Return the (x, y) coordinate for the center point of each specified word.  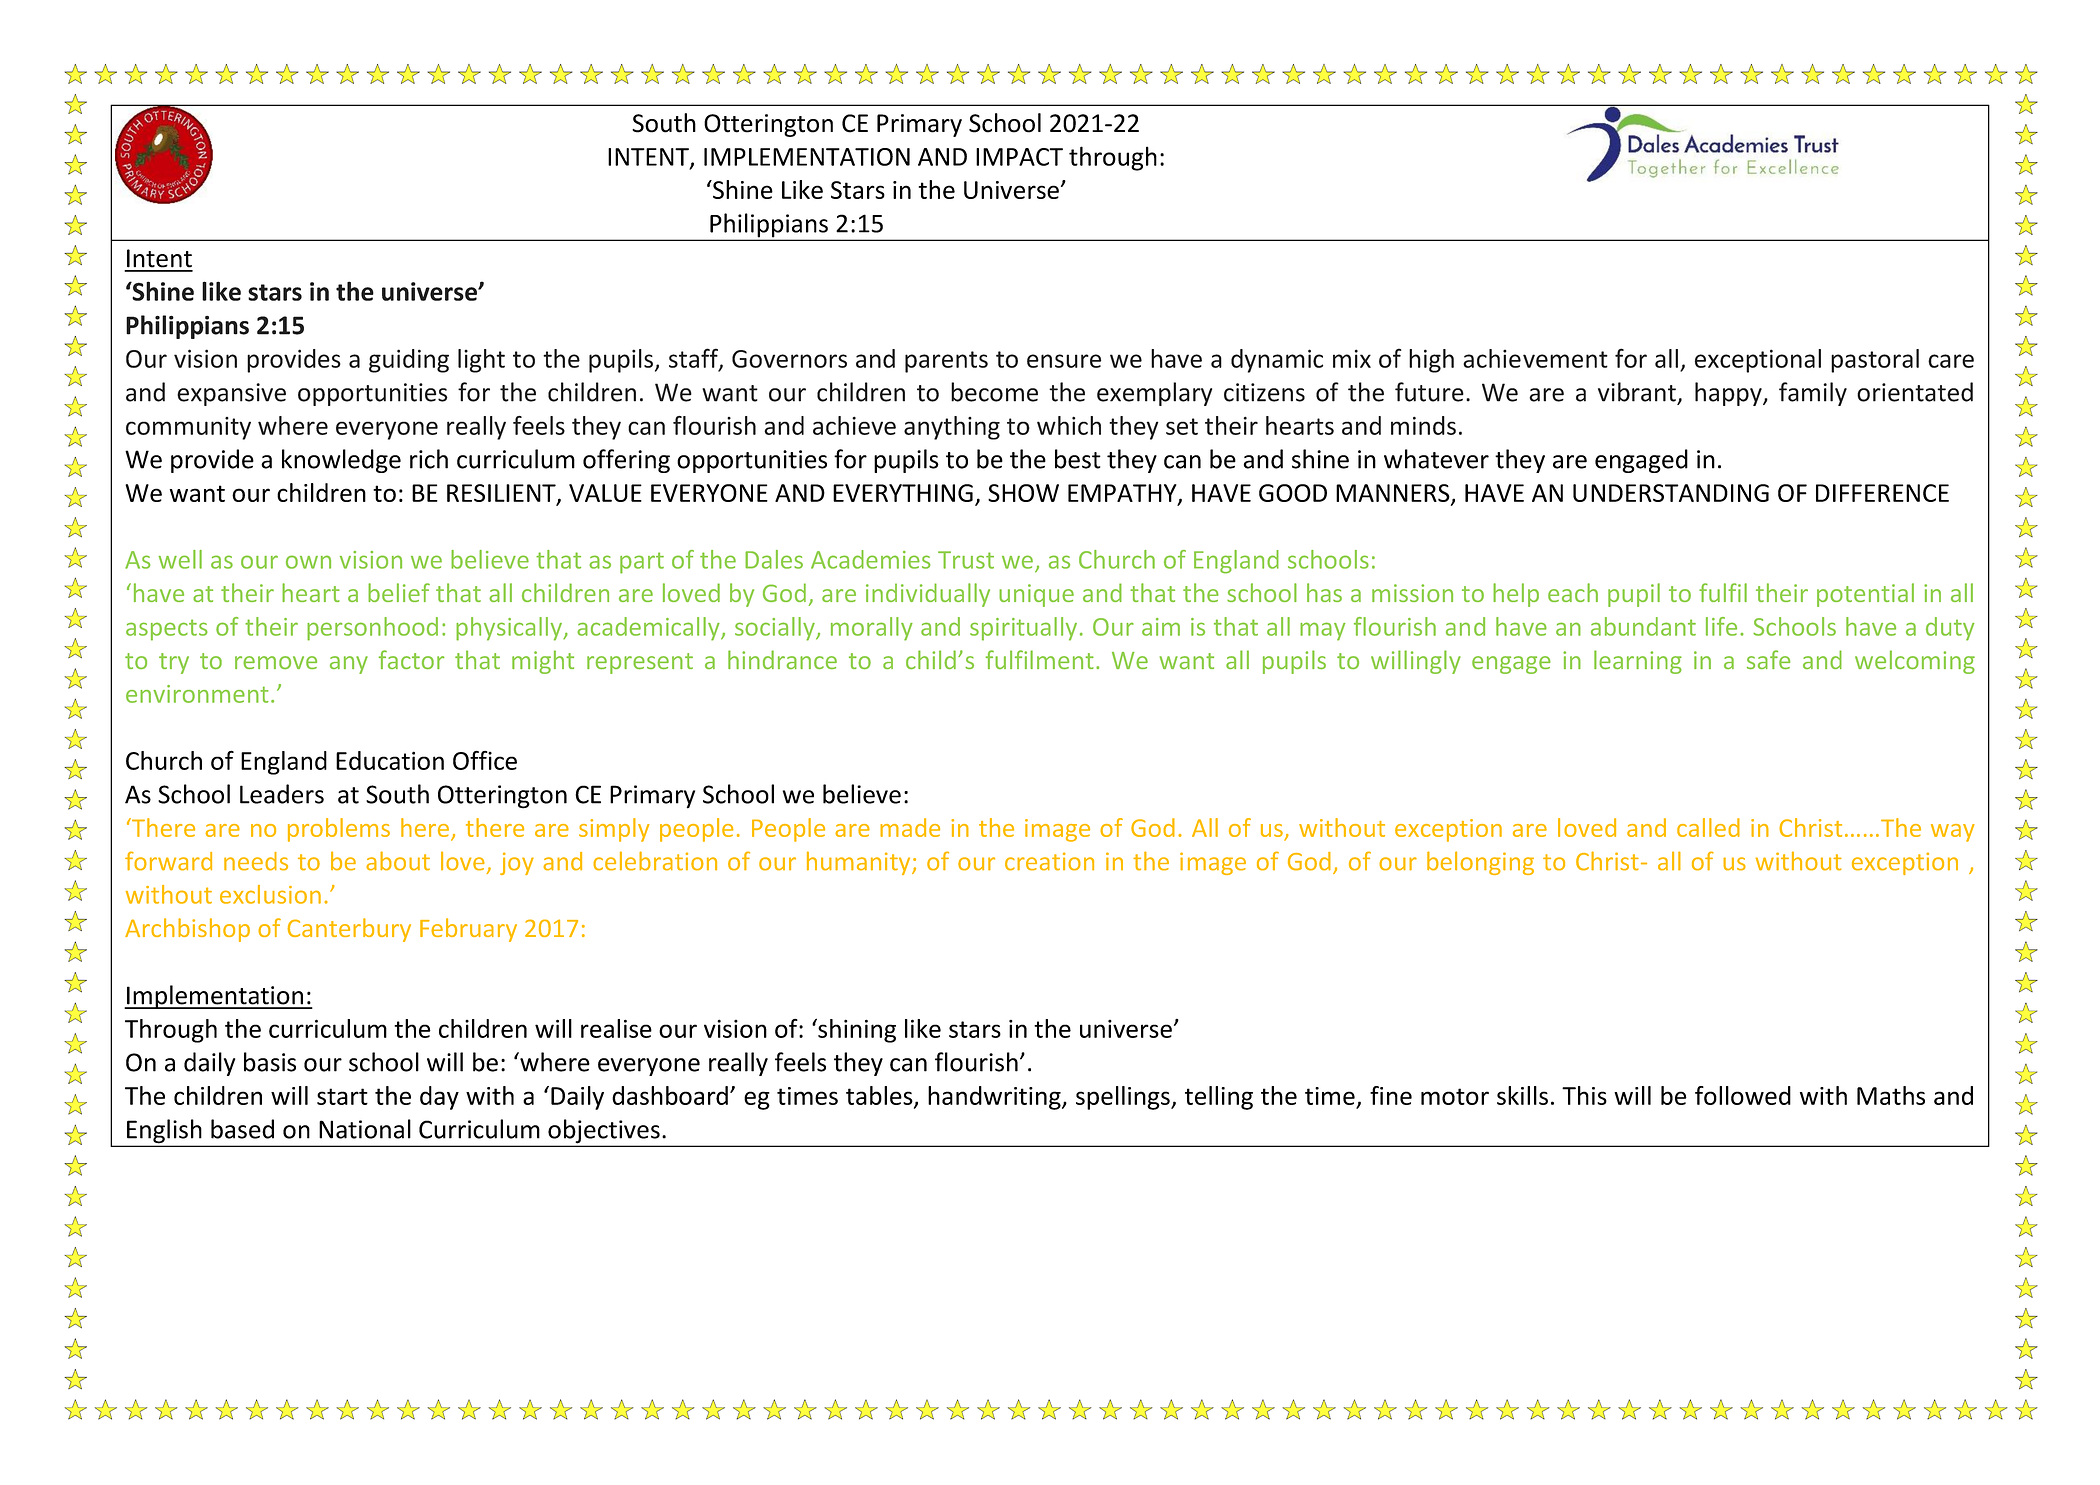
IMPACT (1019, 157)
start (342, 1096)
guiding (409, 361)
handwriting (995, 1098)
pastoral (1875, 361)
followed (1743, 1095)
